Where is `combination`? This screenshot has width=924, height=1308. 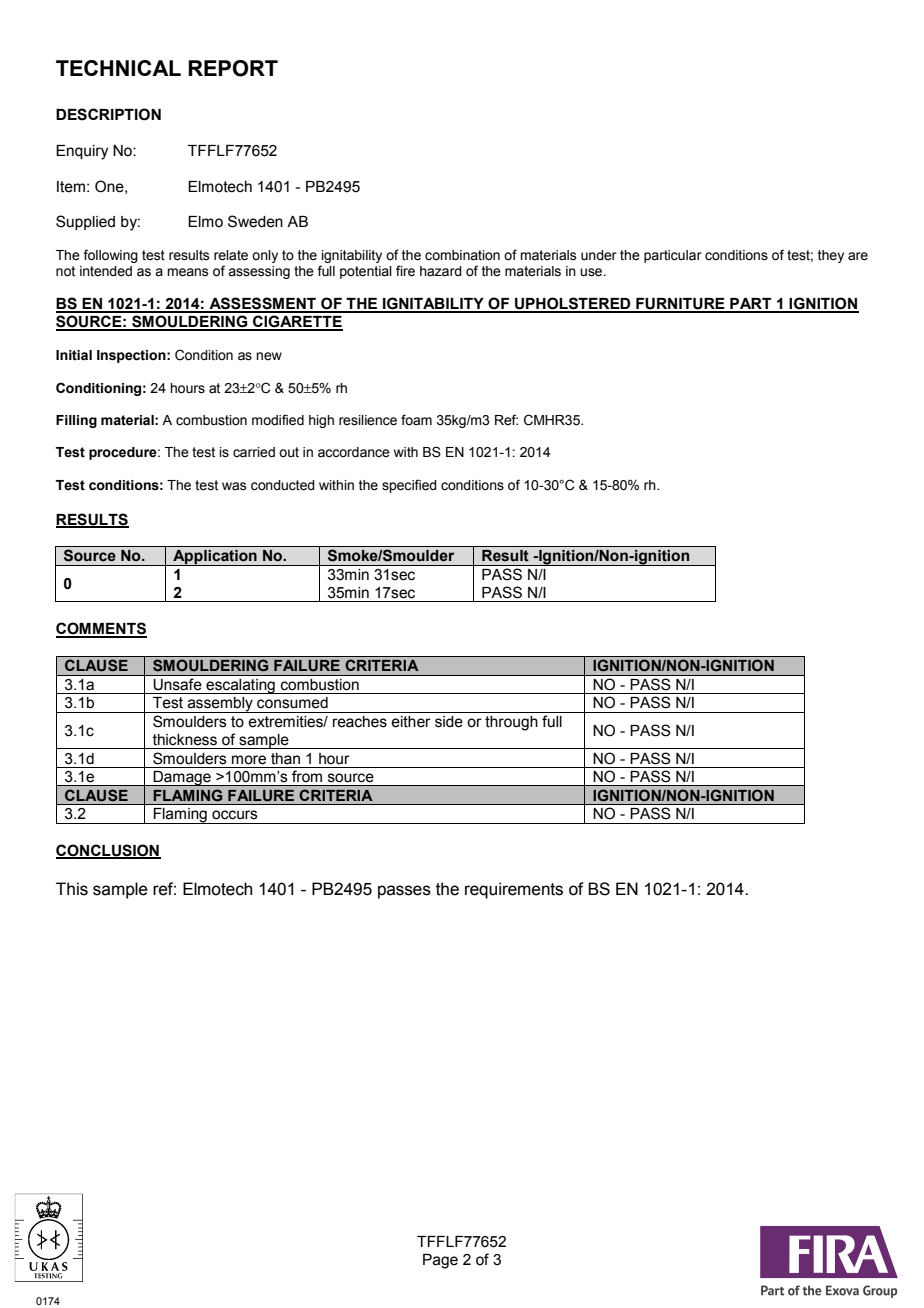 combination is located at coordinates (462, 255).
